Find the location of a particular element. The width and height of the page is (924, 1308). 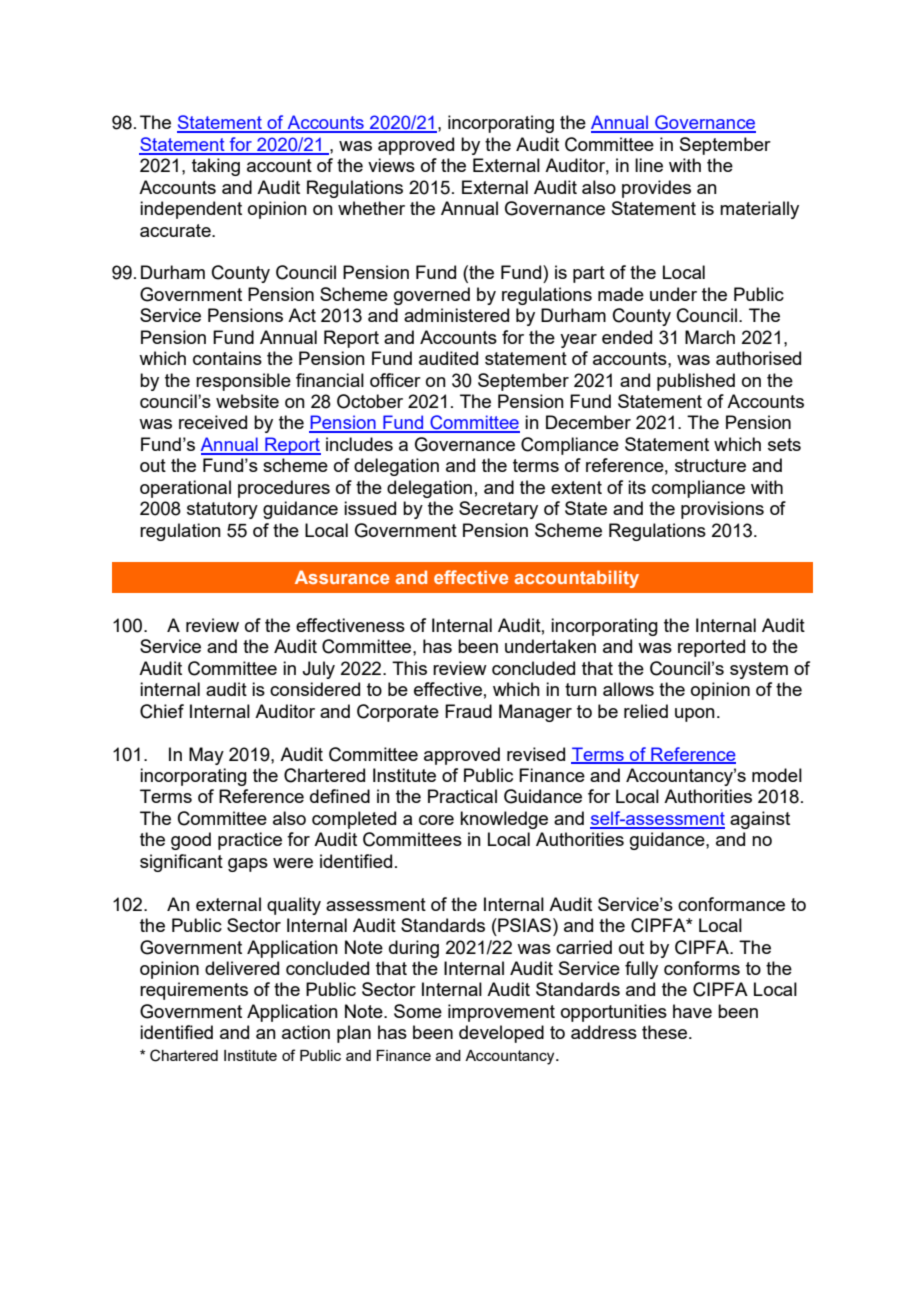

requirements is located at coordinates (194, 991).
